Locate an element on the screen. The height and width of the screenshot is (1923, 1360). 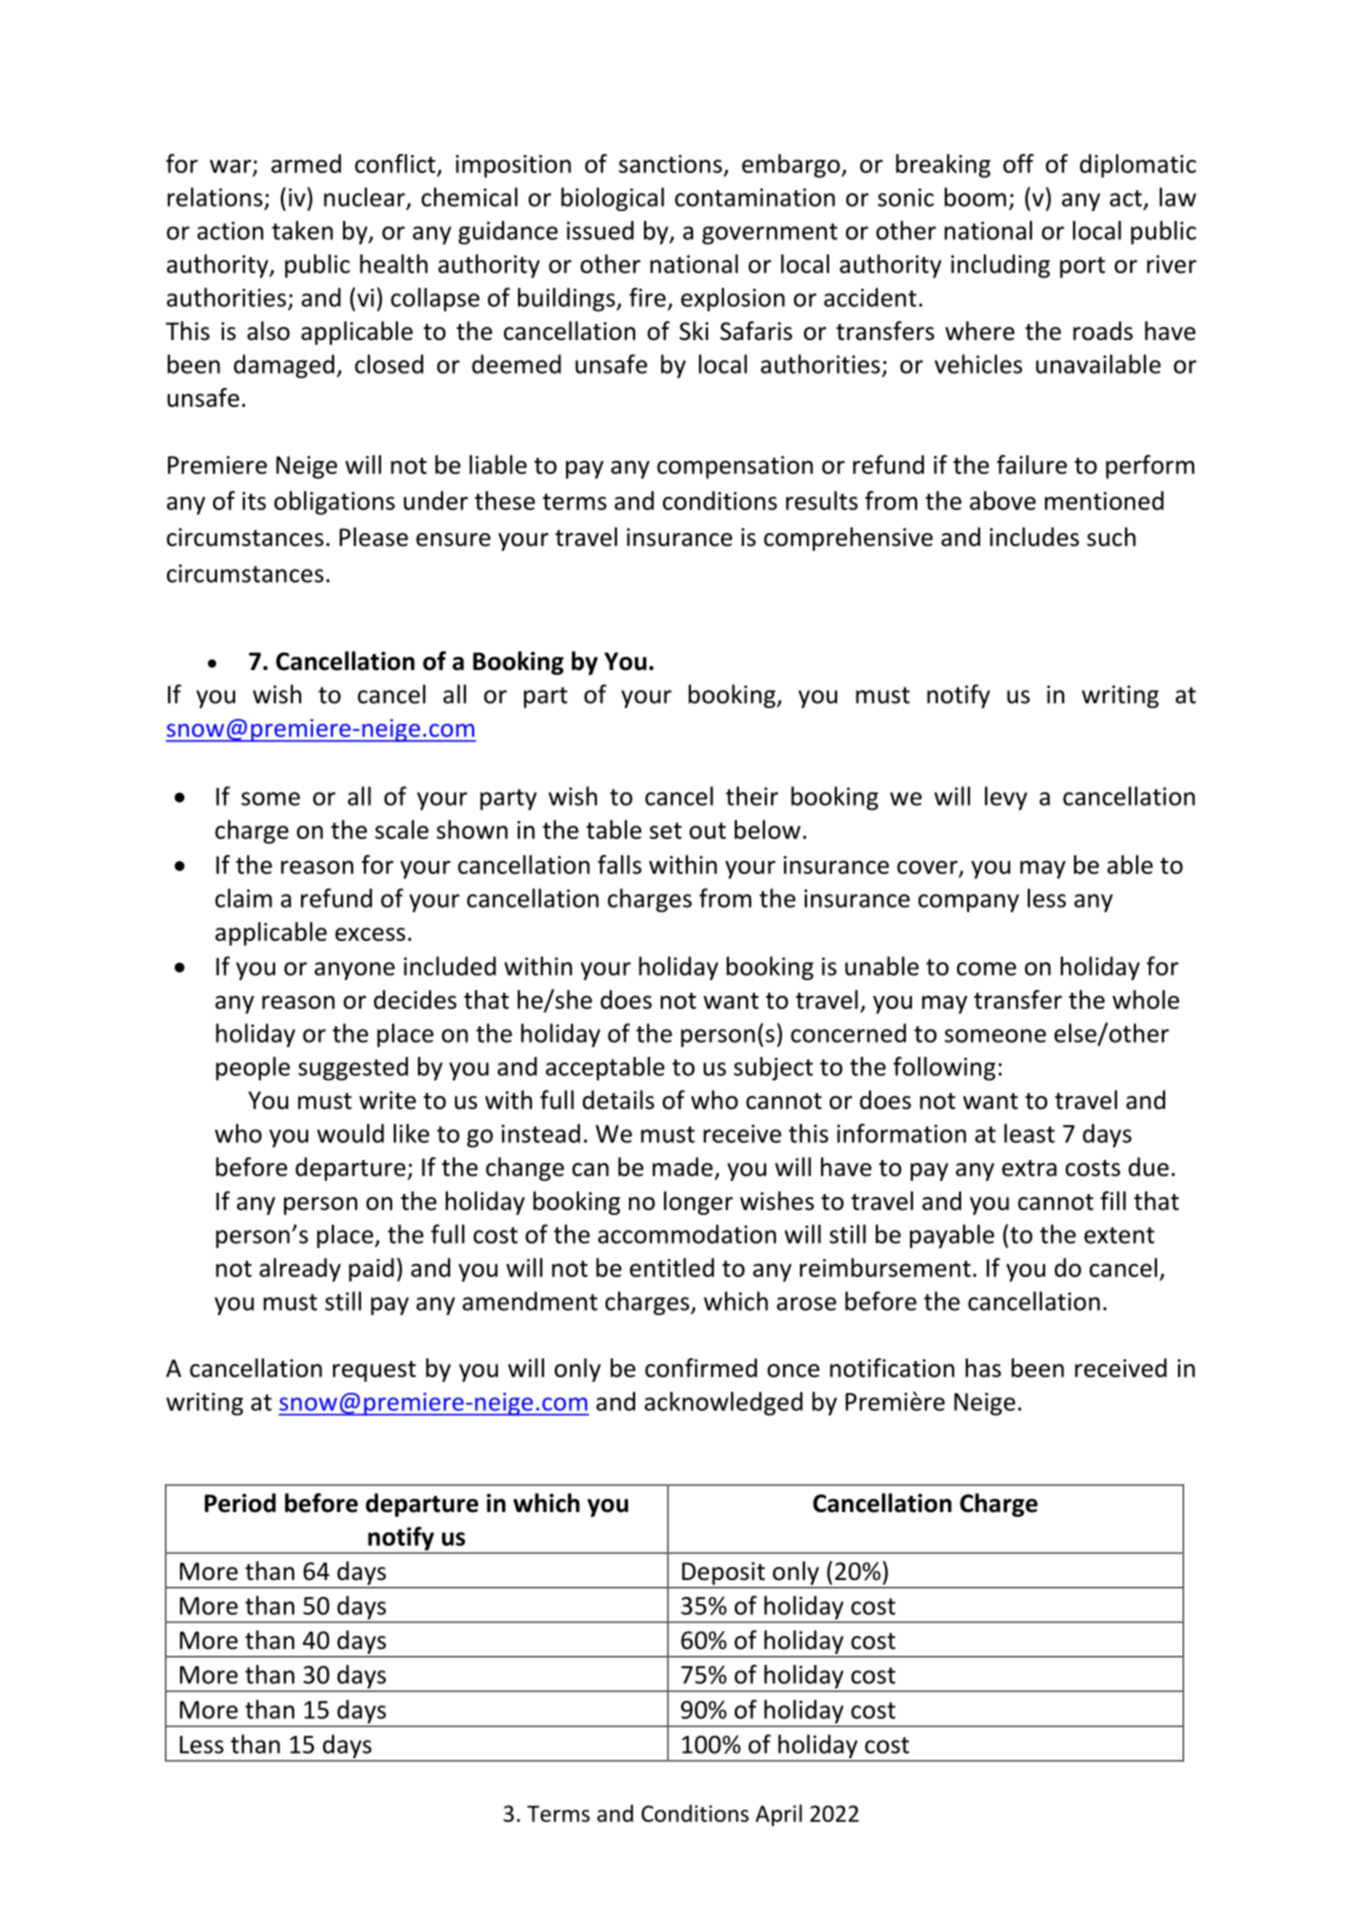
port is located at coordinates (1082, 267).
